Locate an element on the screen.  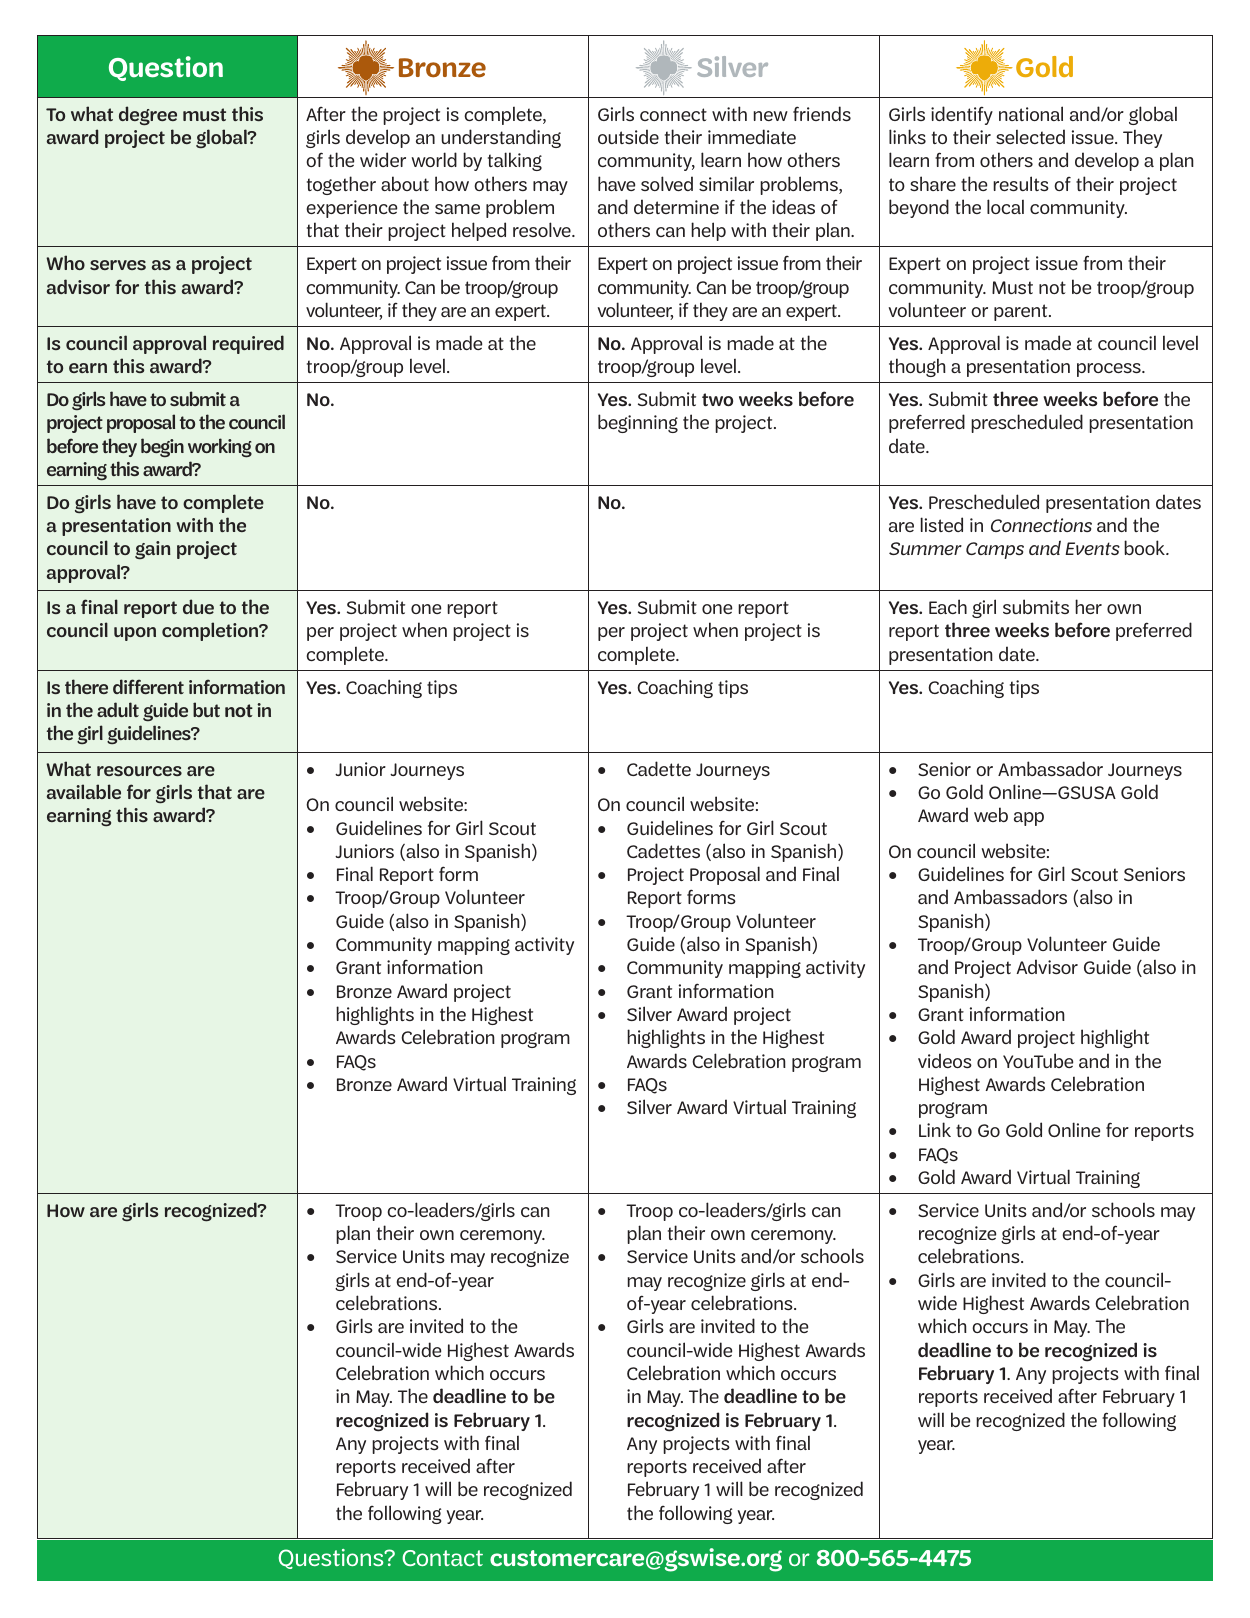
available is located at coordinates (84, 791).
